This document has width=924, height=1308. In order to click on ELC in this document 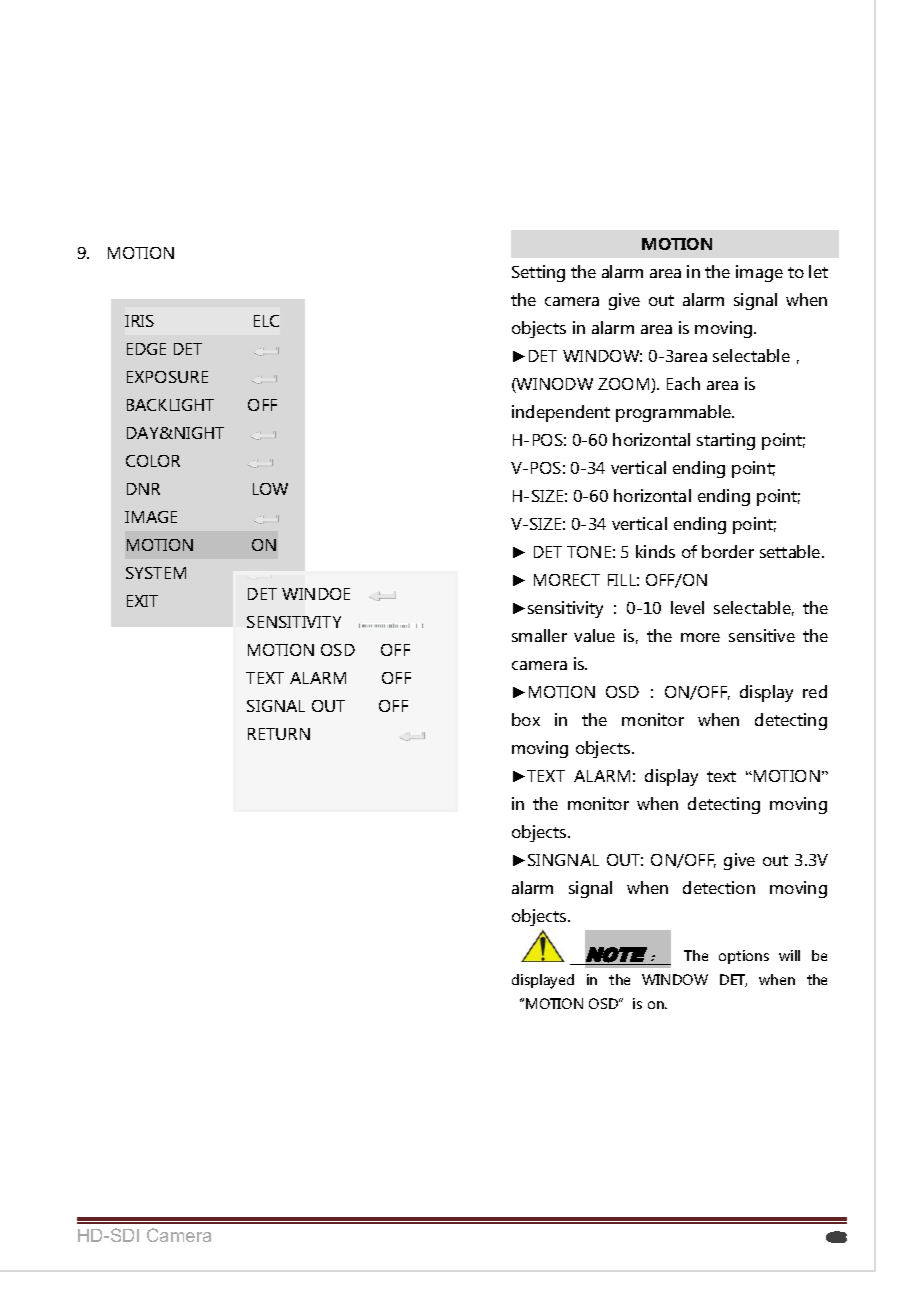, I will do `click(266, 321)`.
